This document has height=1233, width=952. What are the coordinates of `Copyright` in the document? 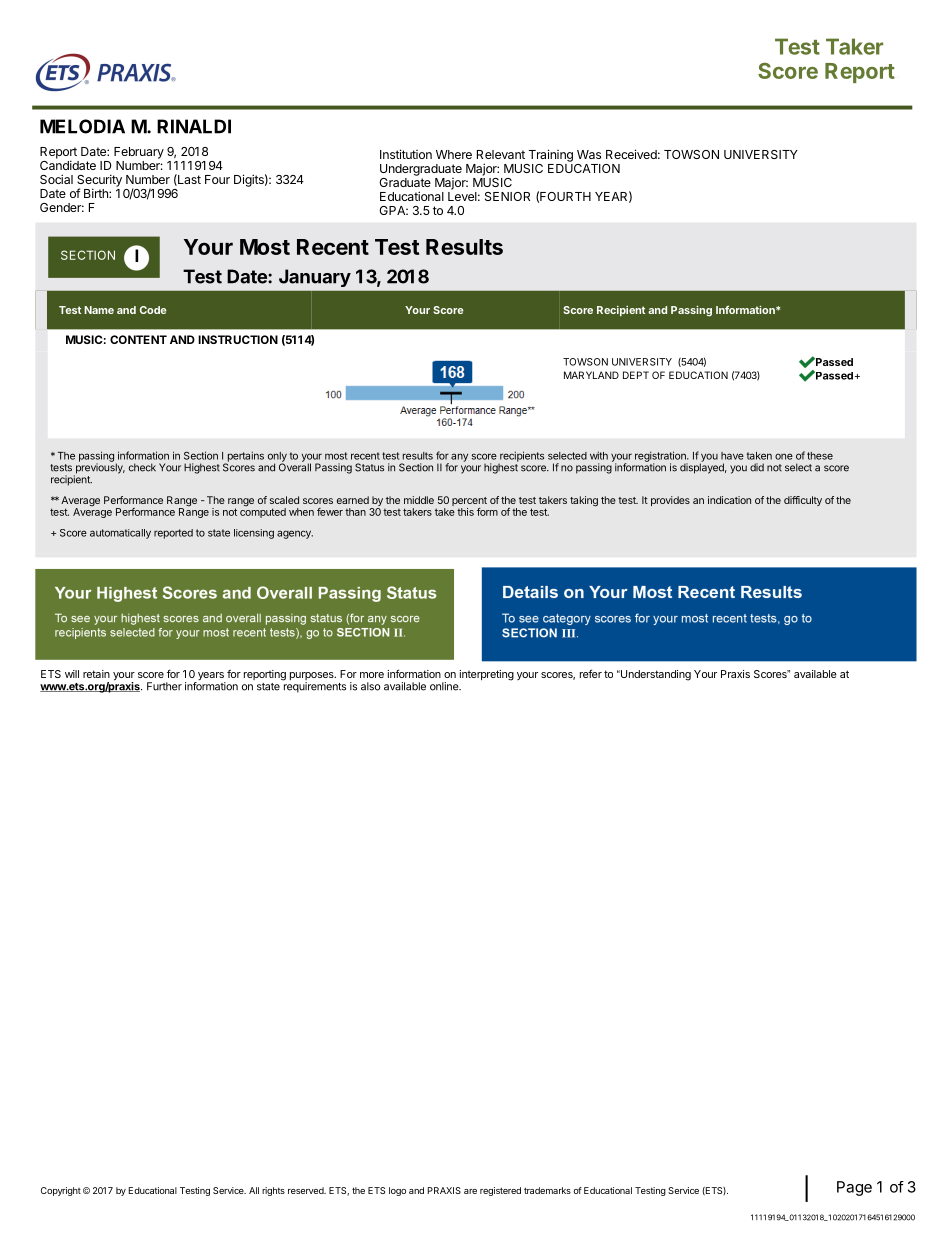 It's located at (61, 1191).
